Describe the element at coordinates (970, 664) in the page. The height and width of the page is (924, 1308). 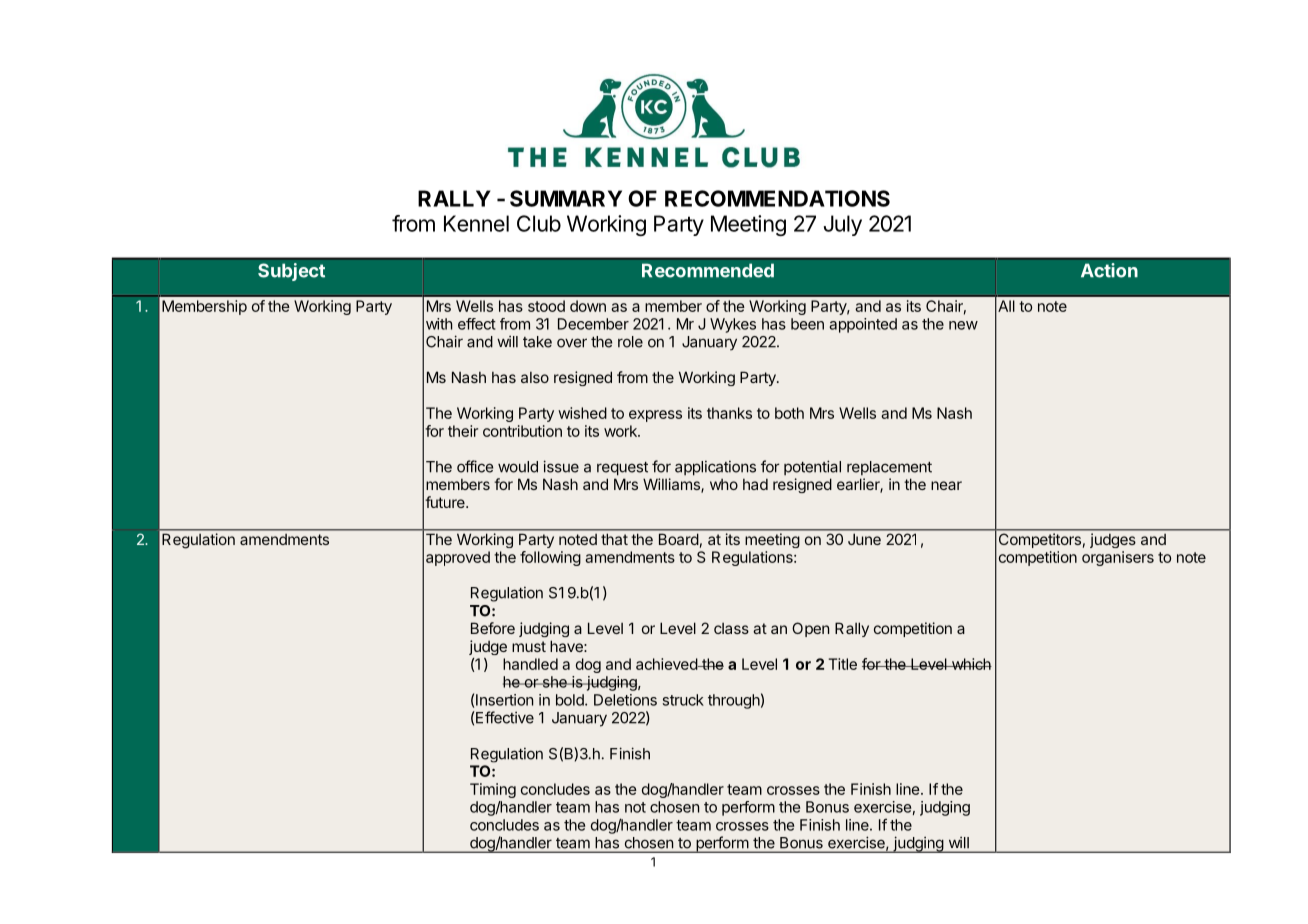
I see `which` at that location.
